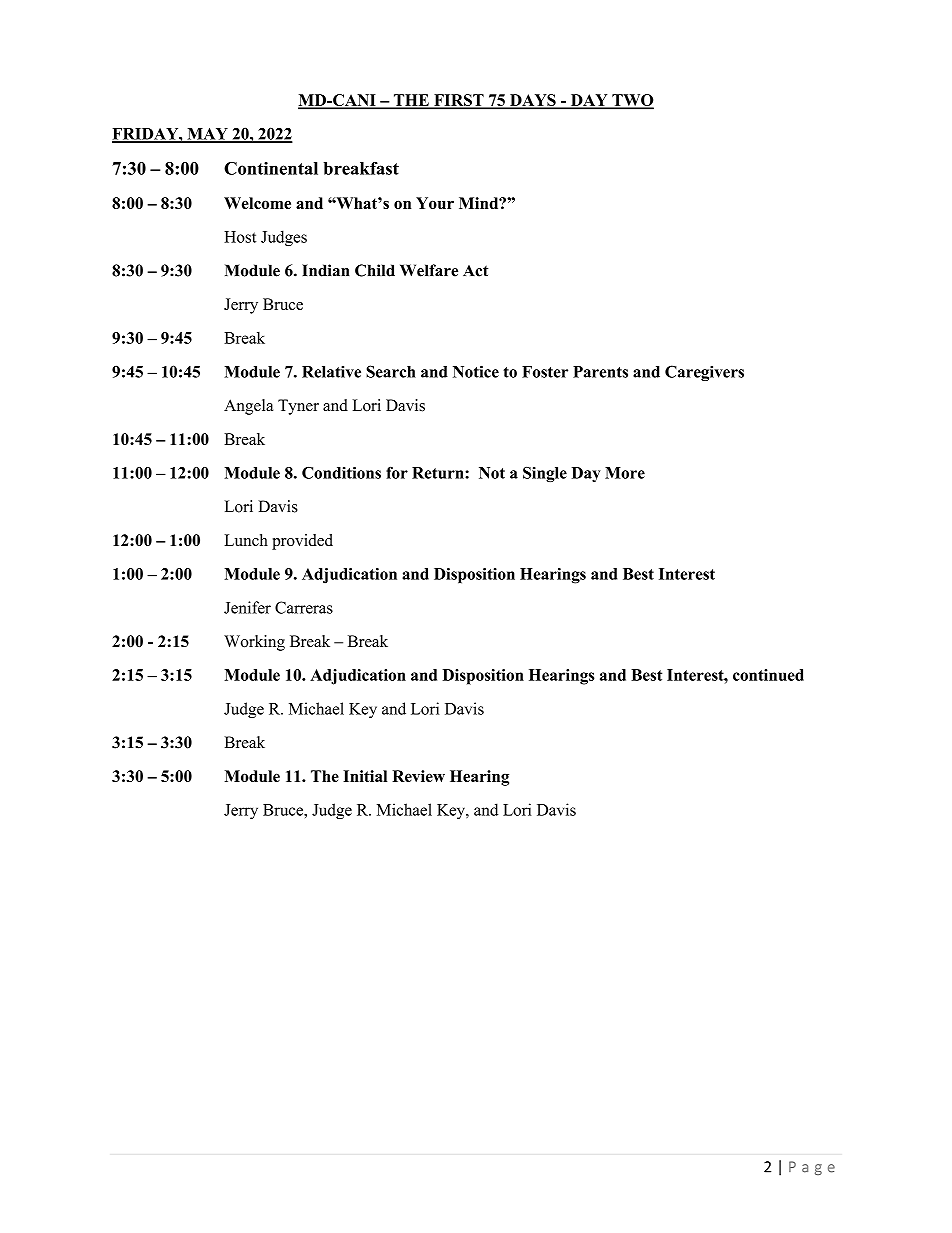 The height and width of the screenshot is (1233, 952). What do you see at coordinates (768, 675) in the screenshot?
I see `continued` at bounding box center [768, 675].
